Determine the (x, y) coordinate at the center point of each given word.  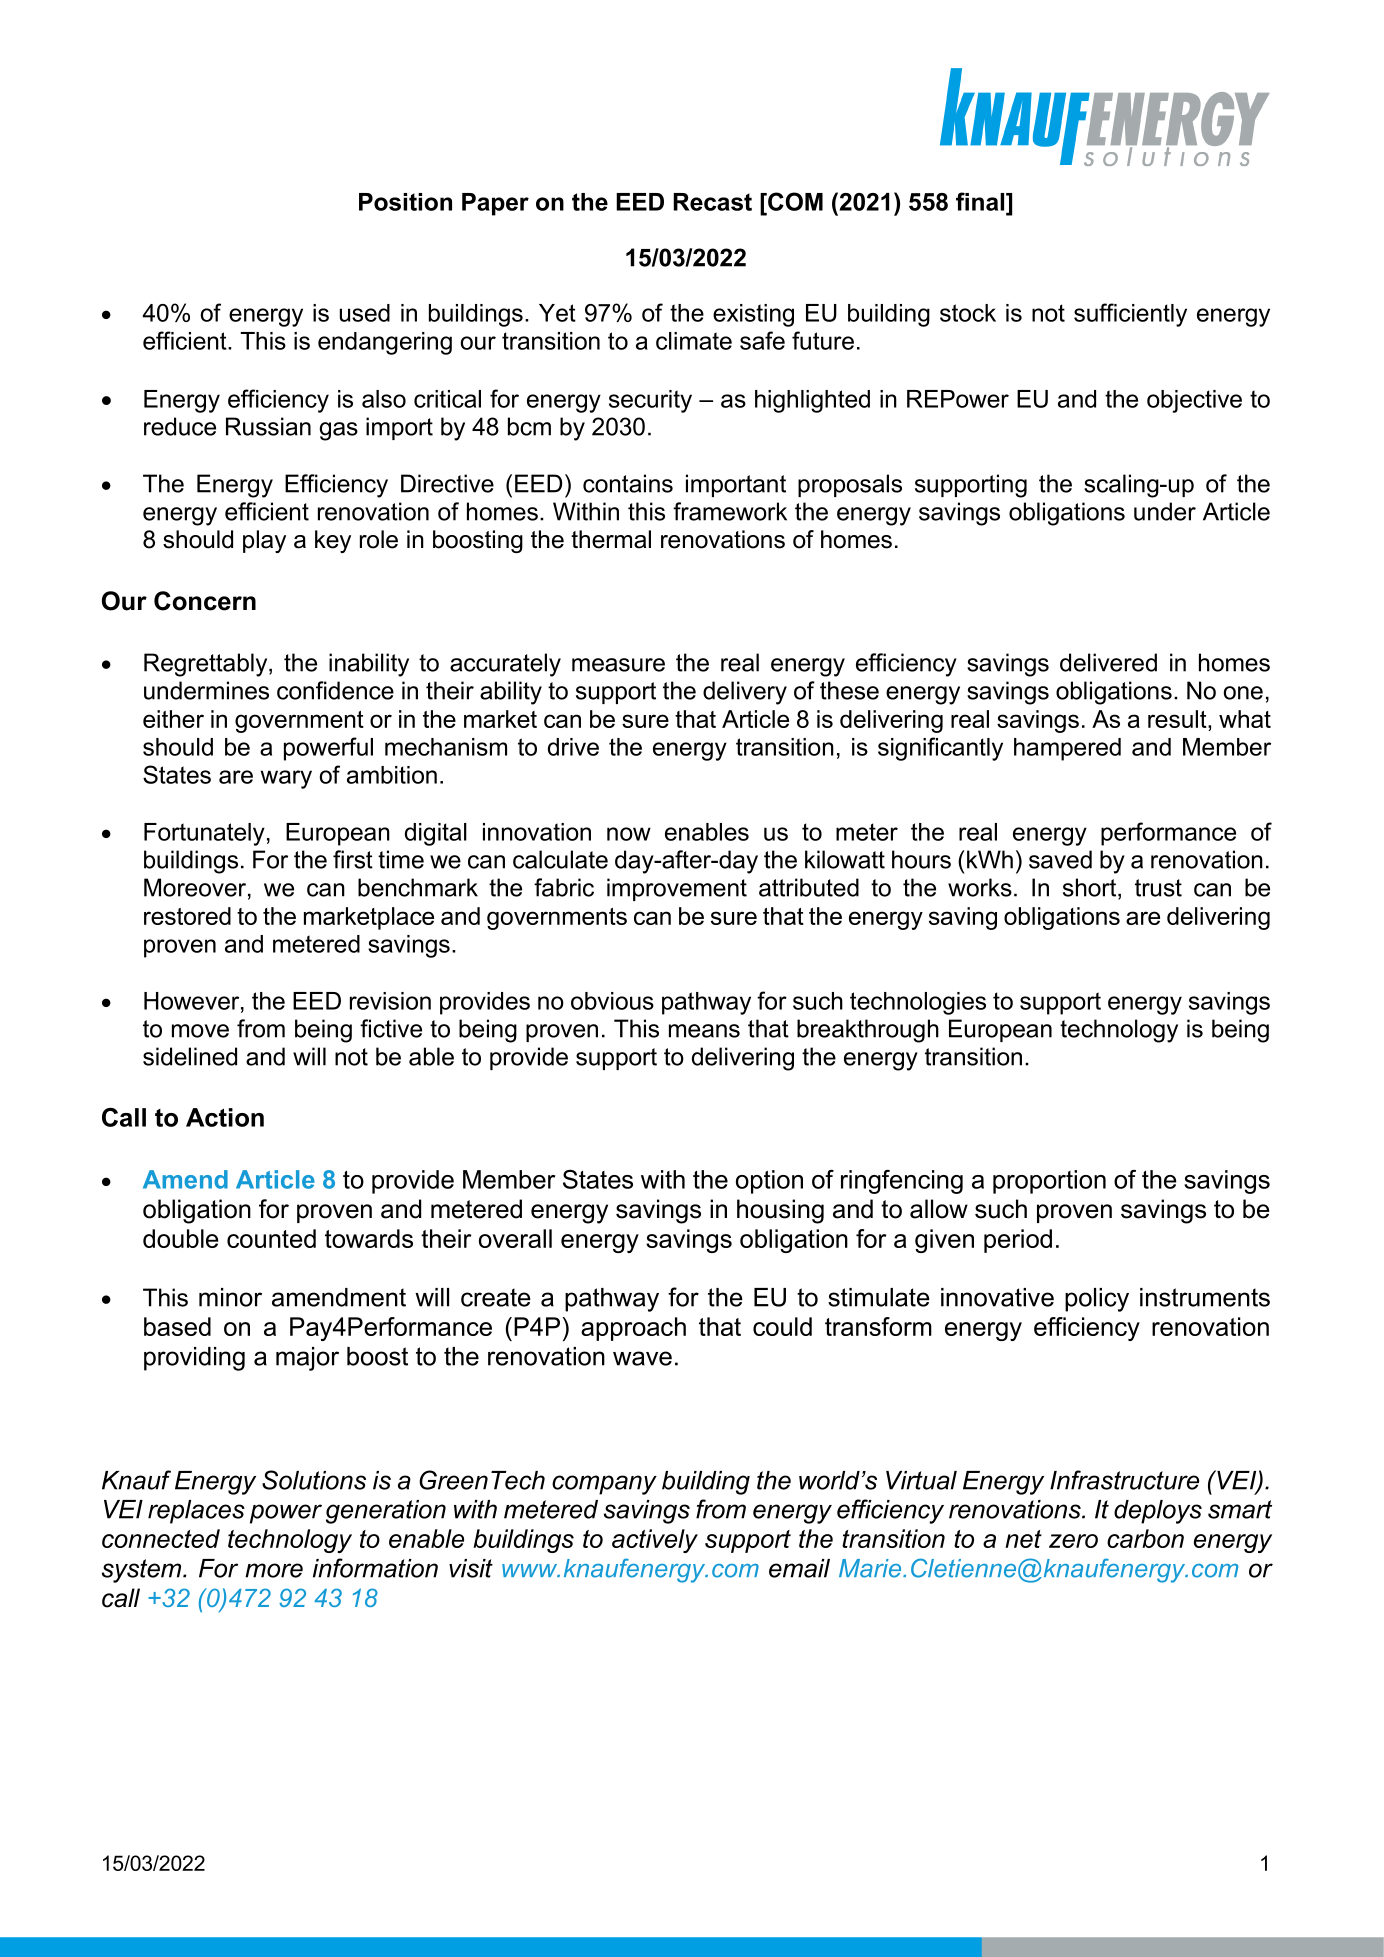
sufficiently (1130, 315)
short (1091, 888)
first (353, 859)
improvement (677, 889)
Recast (712, 202)
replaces (196, 1512)
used (365, 313)
